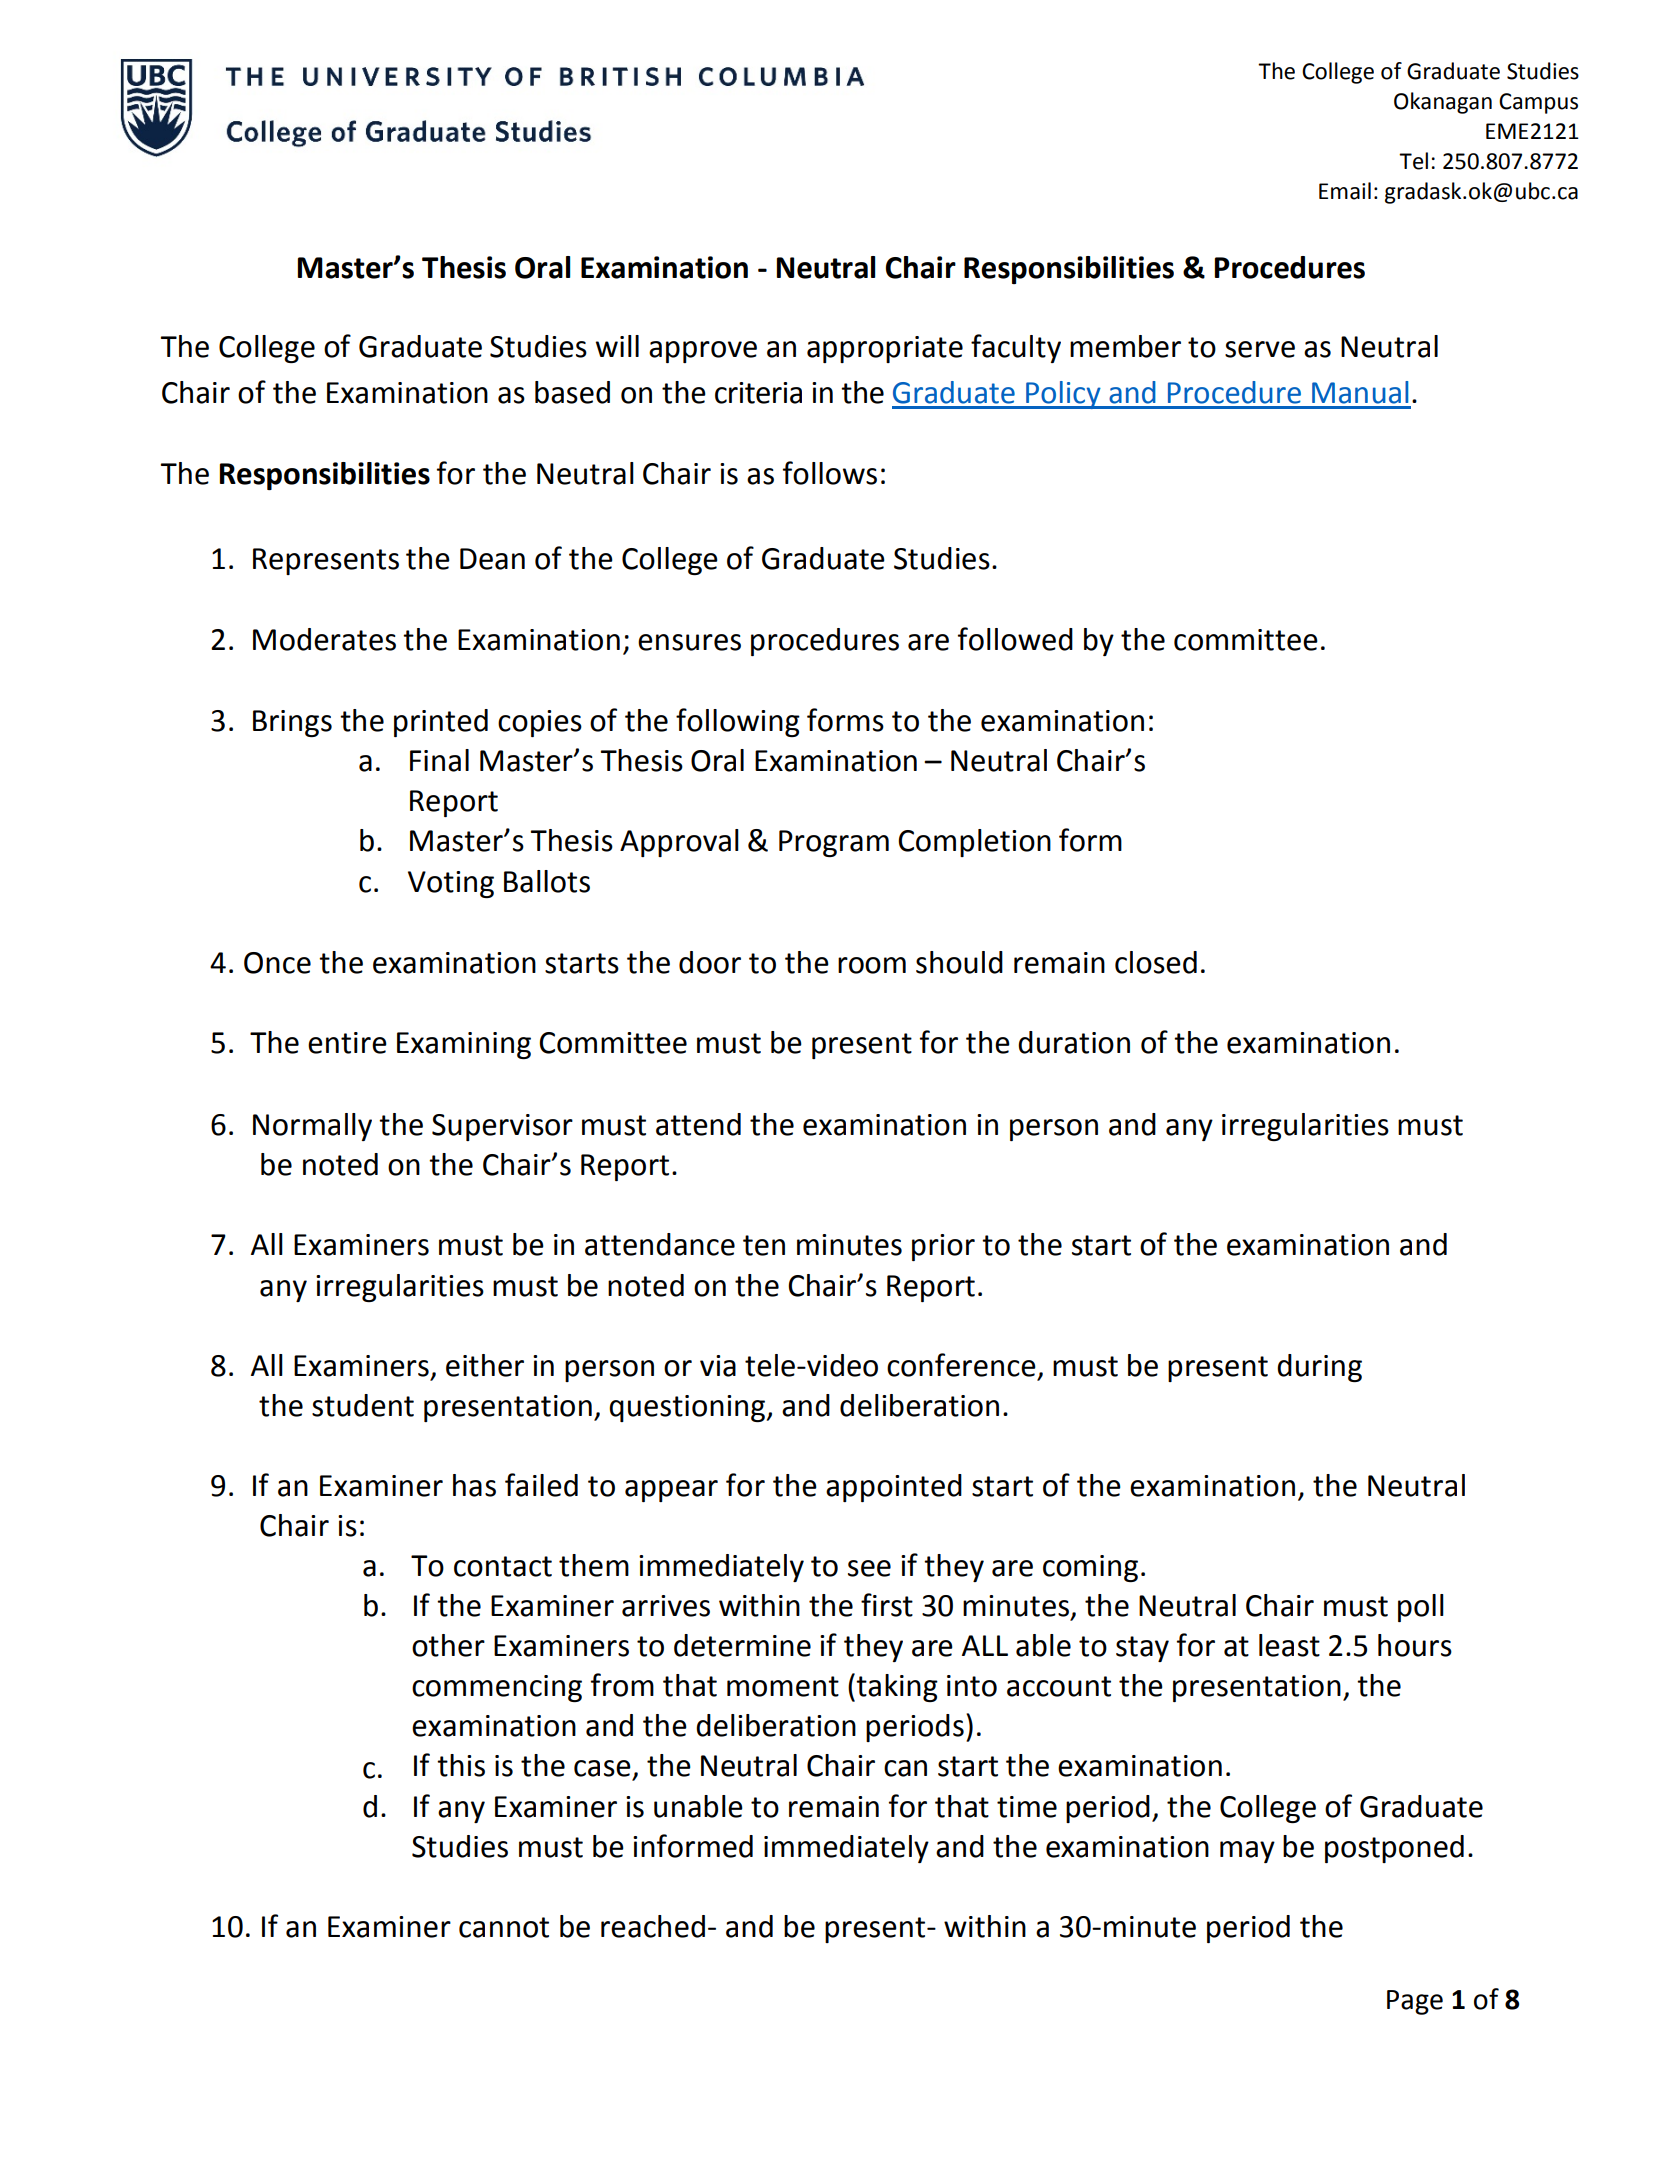  Describe the element at coordinates (885, 349) in the page. I see `appropriate` at that location.
